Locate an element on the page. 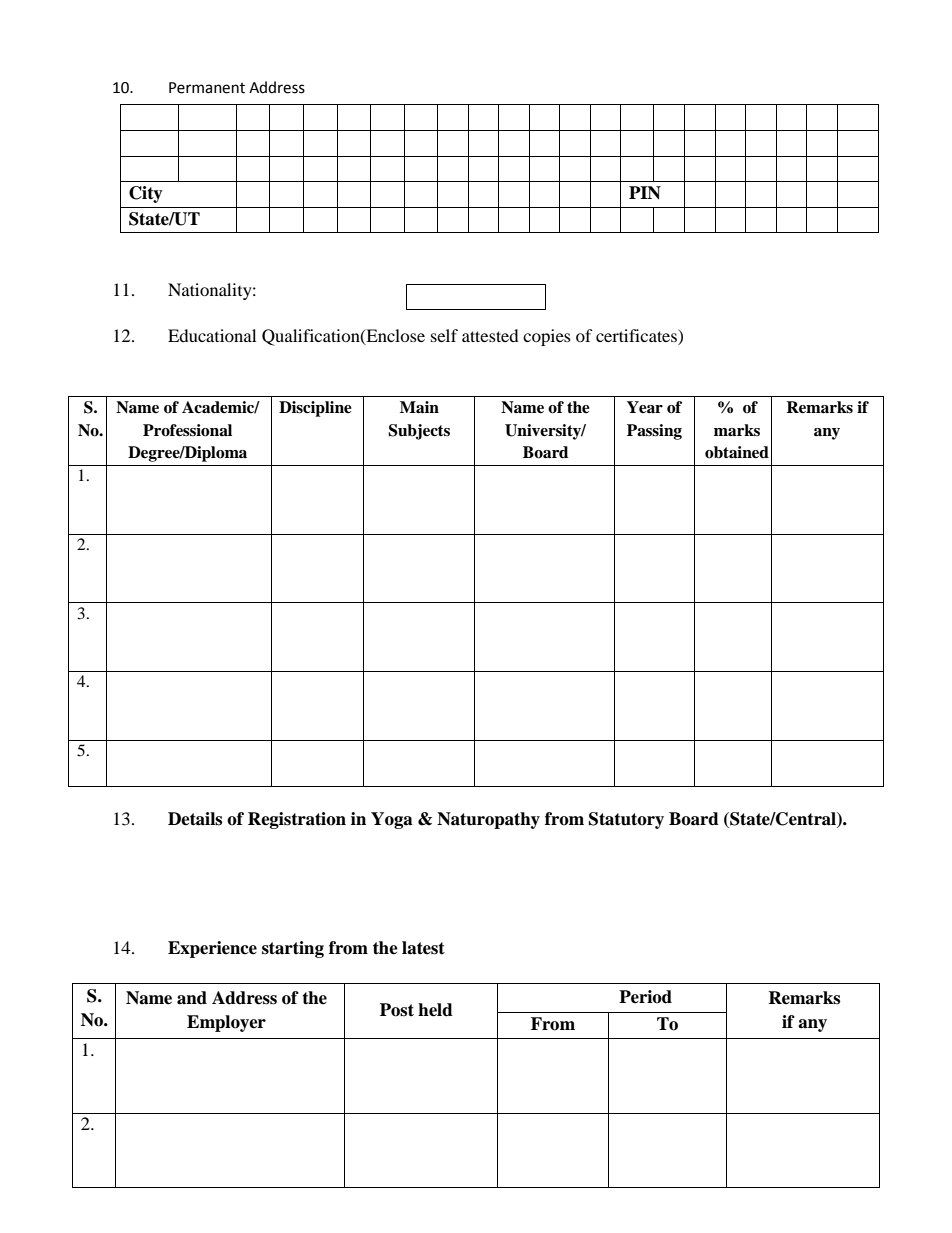 The height and width of the document is (1233, 952). Main is located at coordinates (419, 407).
